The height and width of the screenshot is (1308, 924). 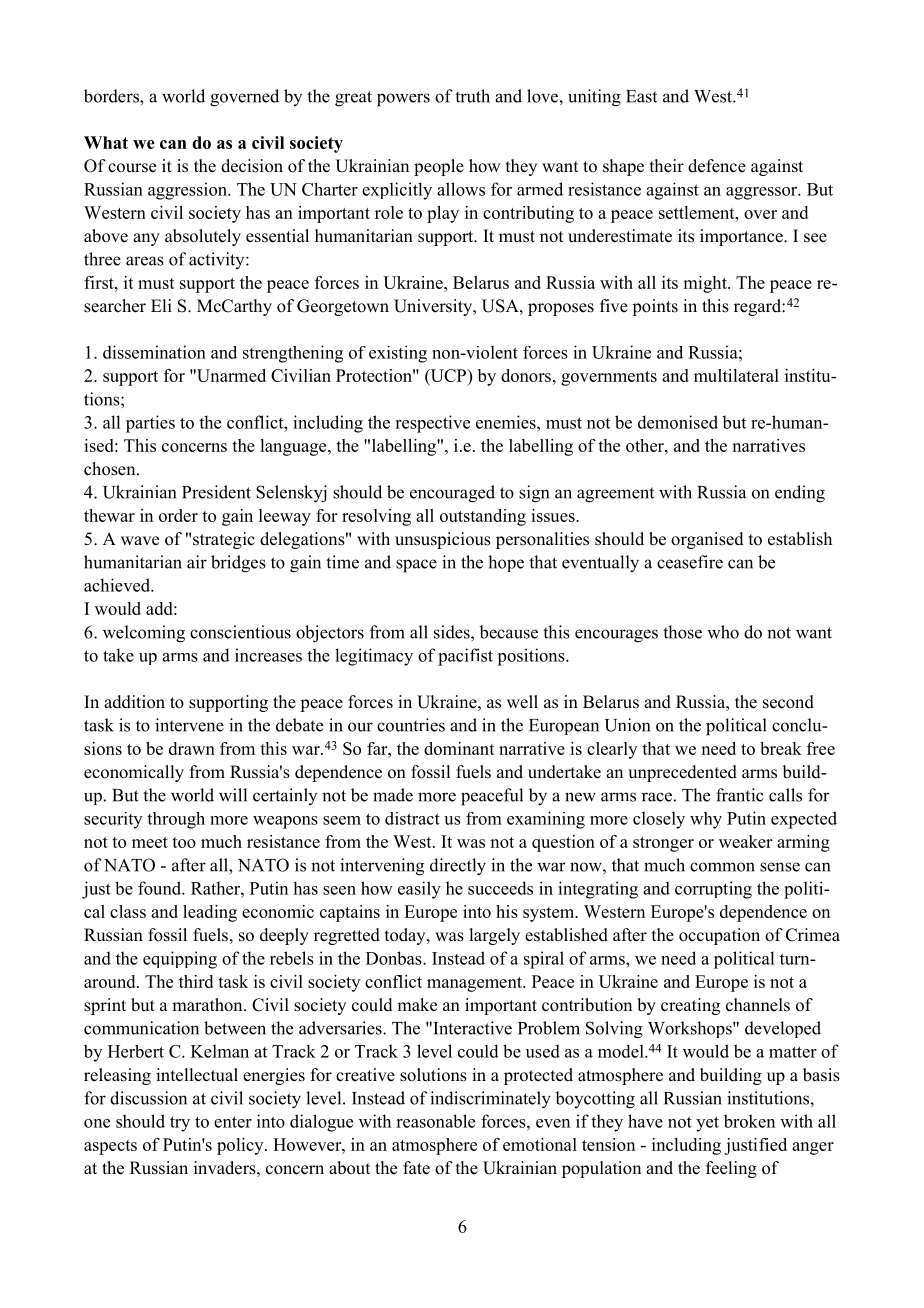 What do you see at coordinates (723, 632) in the screenshot?
I see `who` at bounding box center [723, 632].
